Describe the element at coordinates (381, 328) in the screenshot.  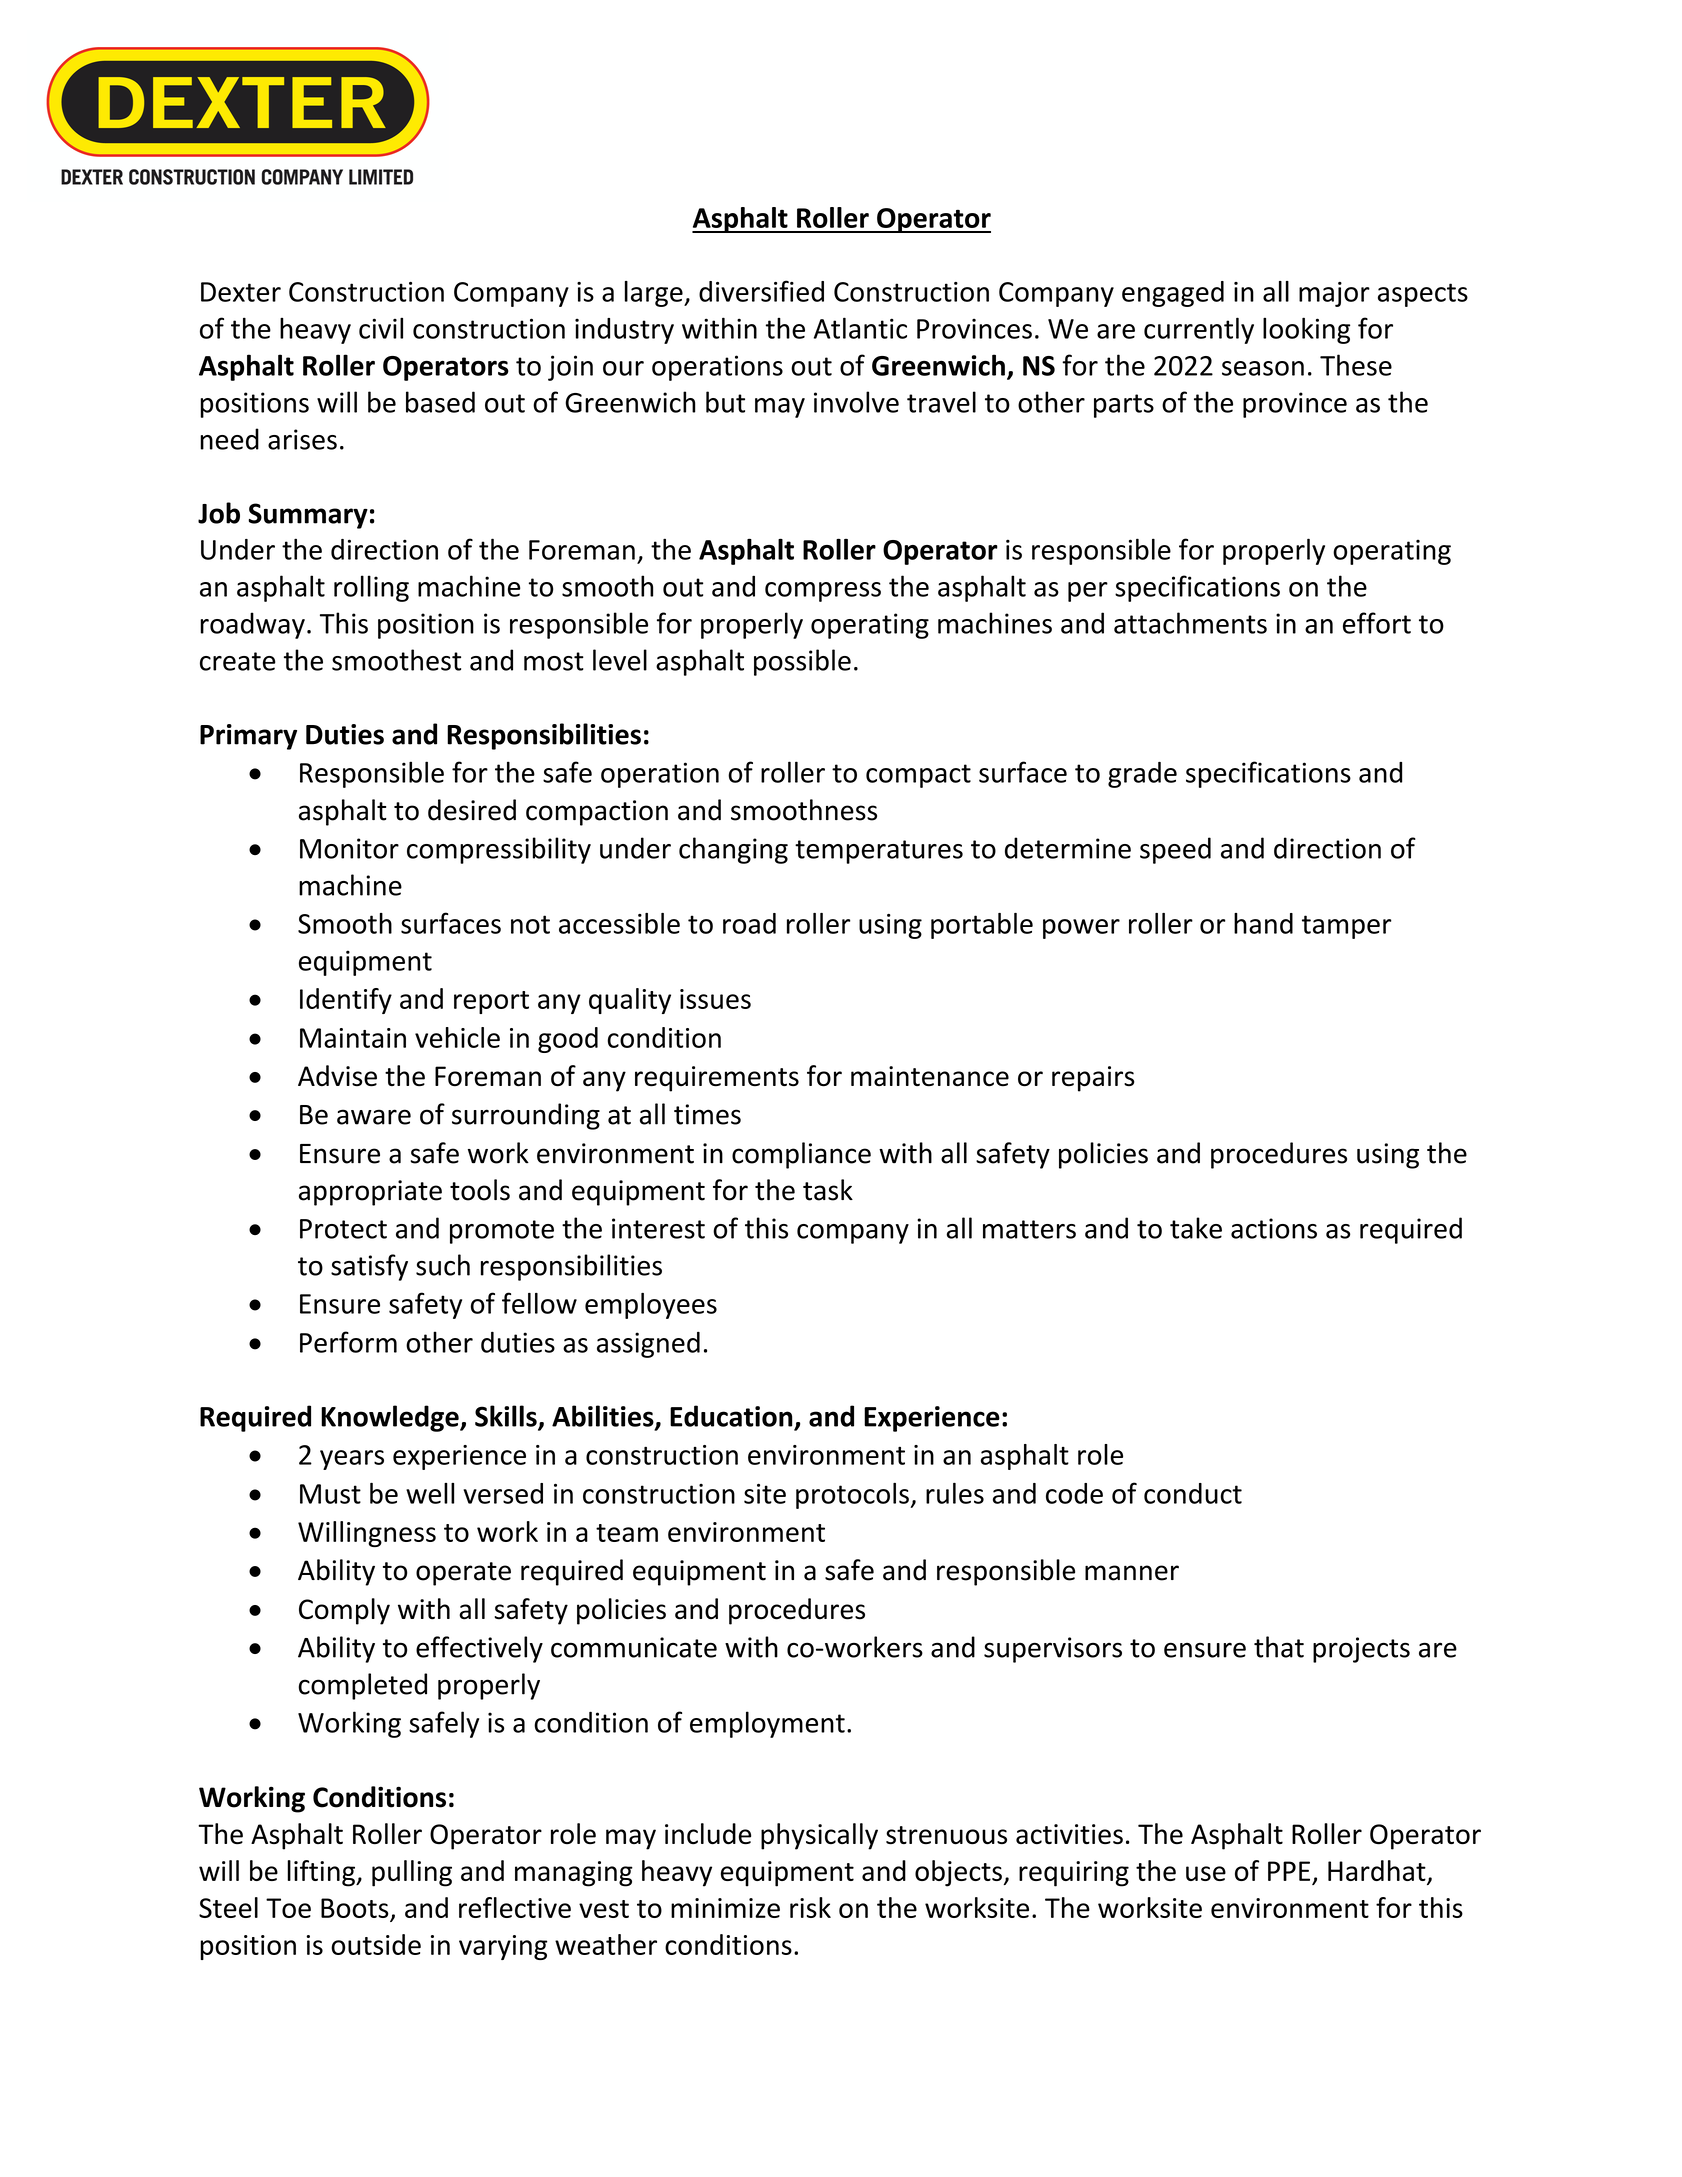
I see `civil` at that location.
